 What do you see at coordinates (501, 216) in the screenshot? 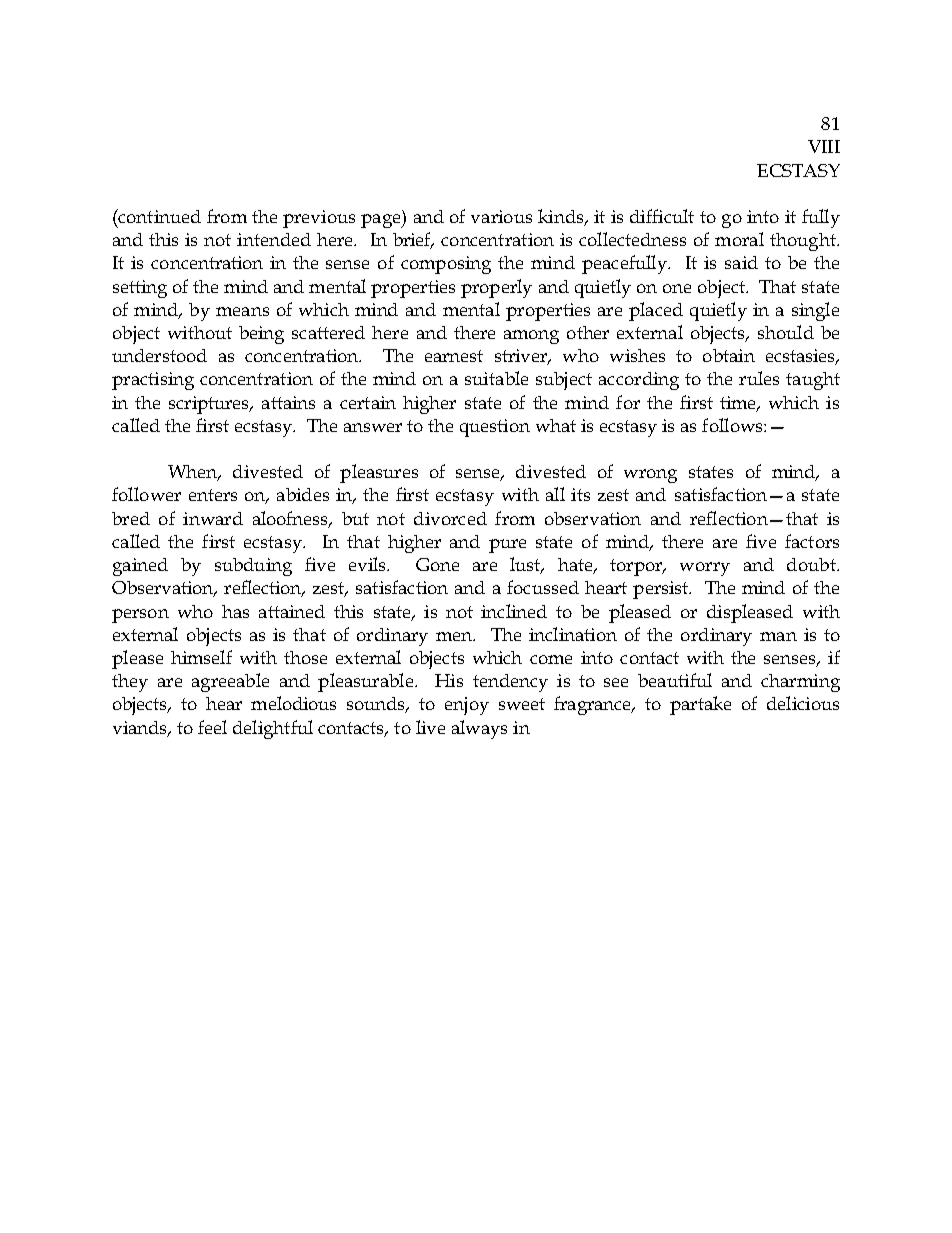
I see `various` at bounding box center [501, 216].
